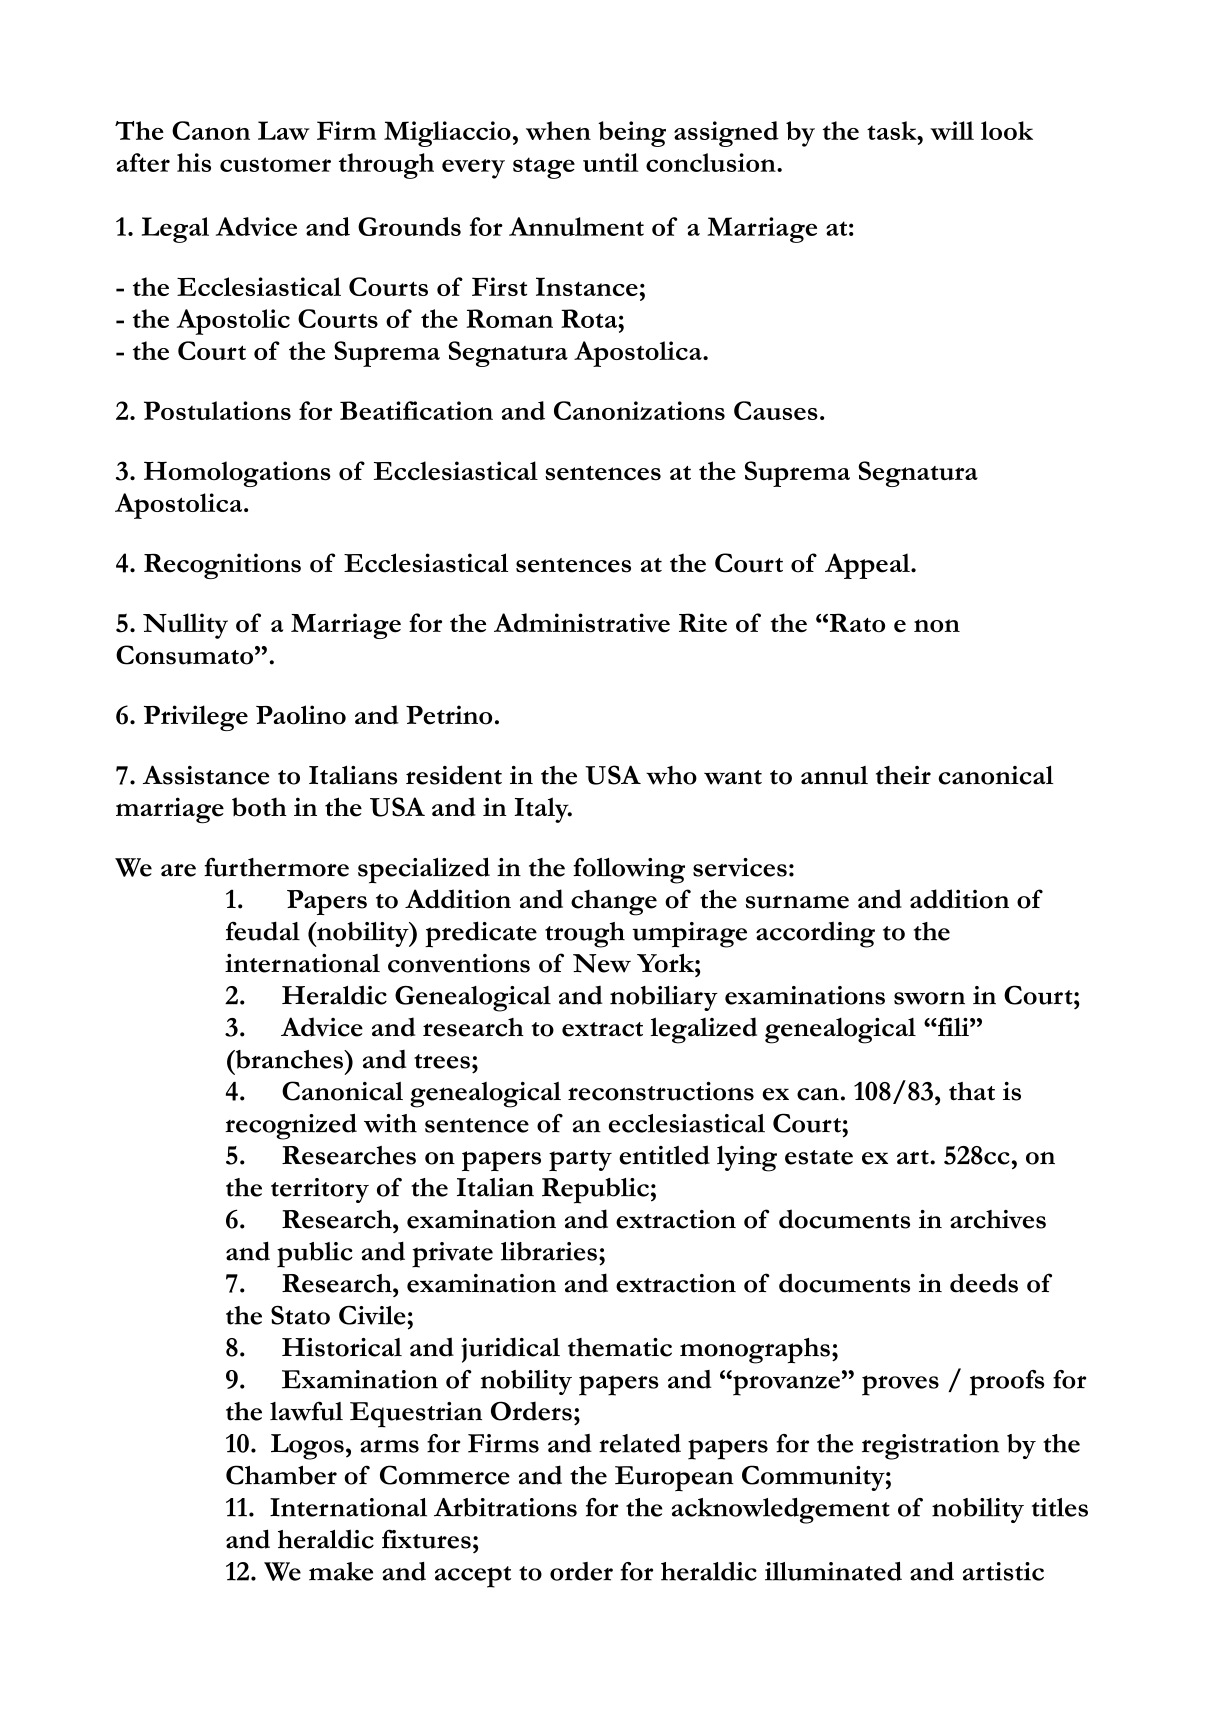 This image has height=1711, width=1209. Describe the element at coordinates (661, 1091) in the image. I see `reconstructions` at that location.
